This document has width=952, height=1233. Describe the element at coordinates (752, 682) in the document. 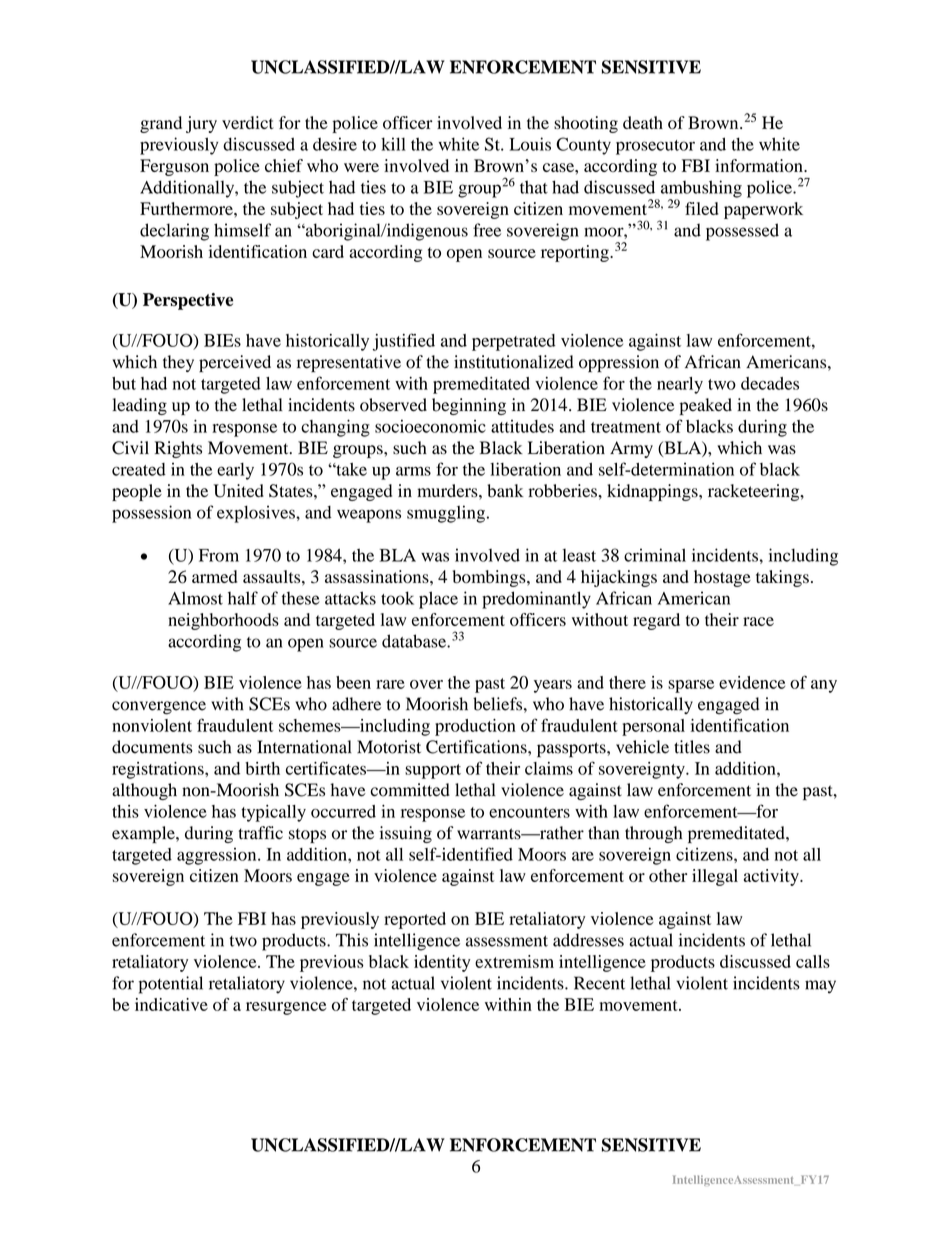

I see `evidence` at that location.
